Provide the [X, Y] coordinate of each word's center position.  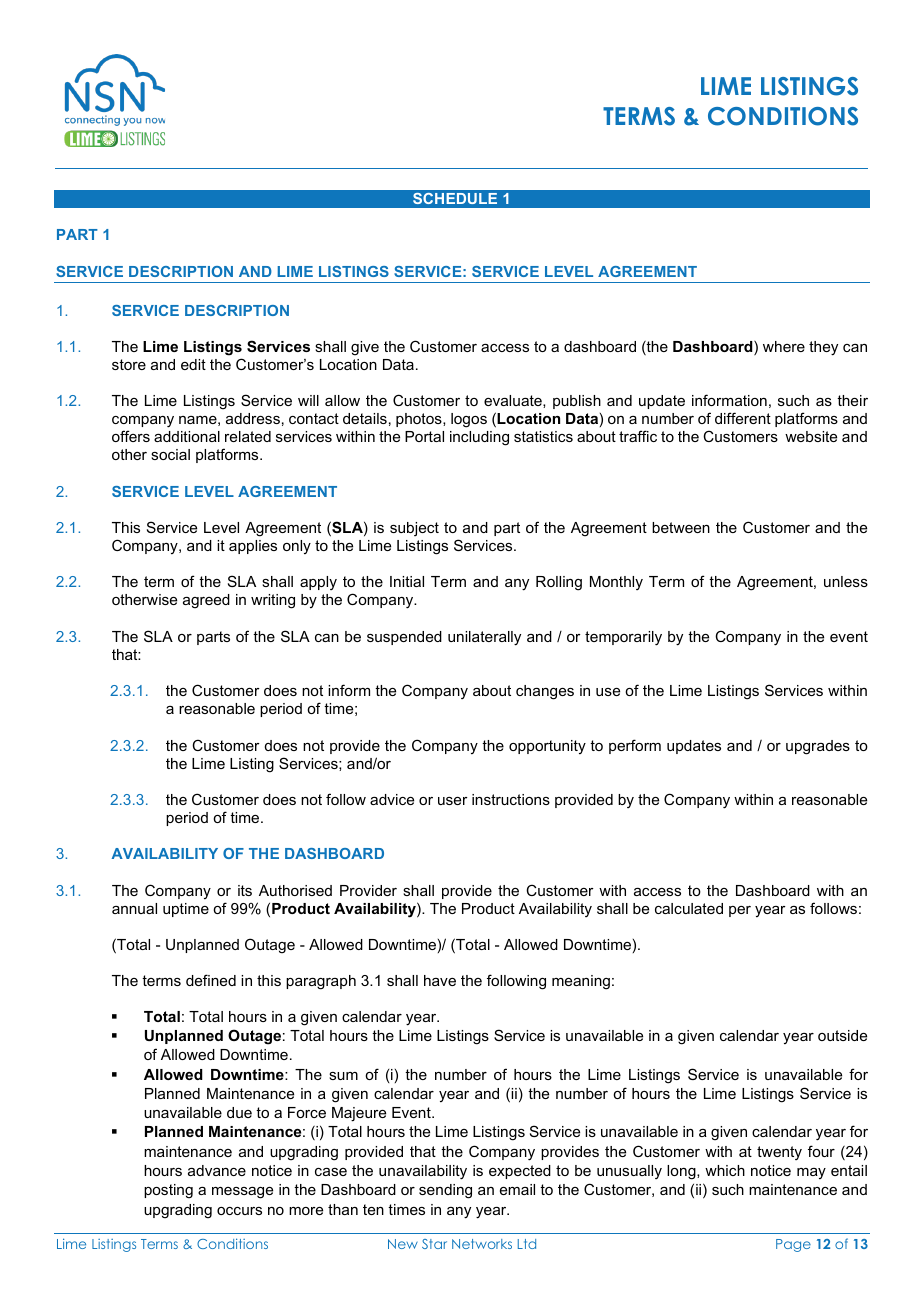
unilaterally [484, 638]
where [784, 346]
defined [211, 980]
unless [846, 581]
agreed [206, 601]
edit [193, 364]
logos [469, 420]
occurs [239, 1211]
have [440, 980]
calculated [689, 908]
